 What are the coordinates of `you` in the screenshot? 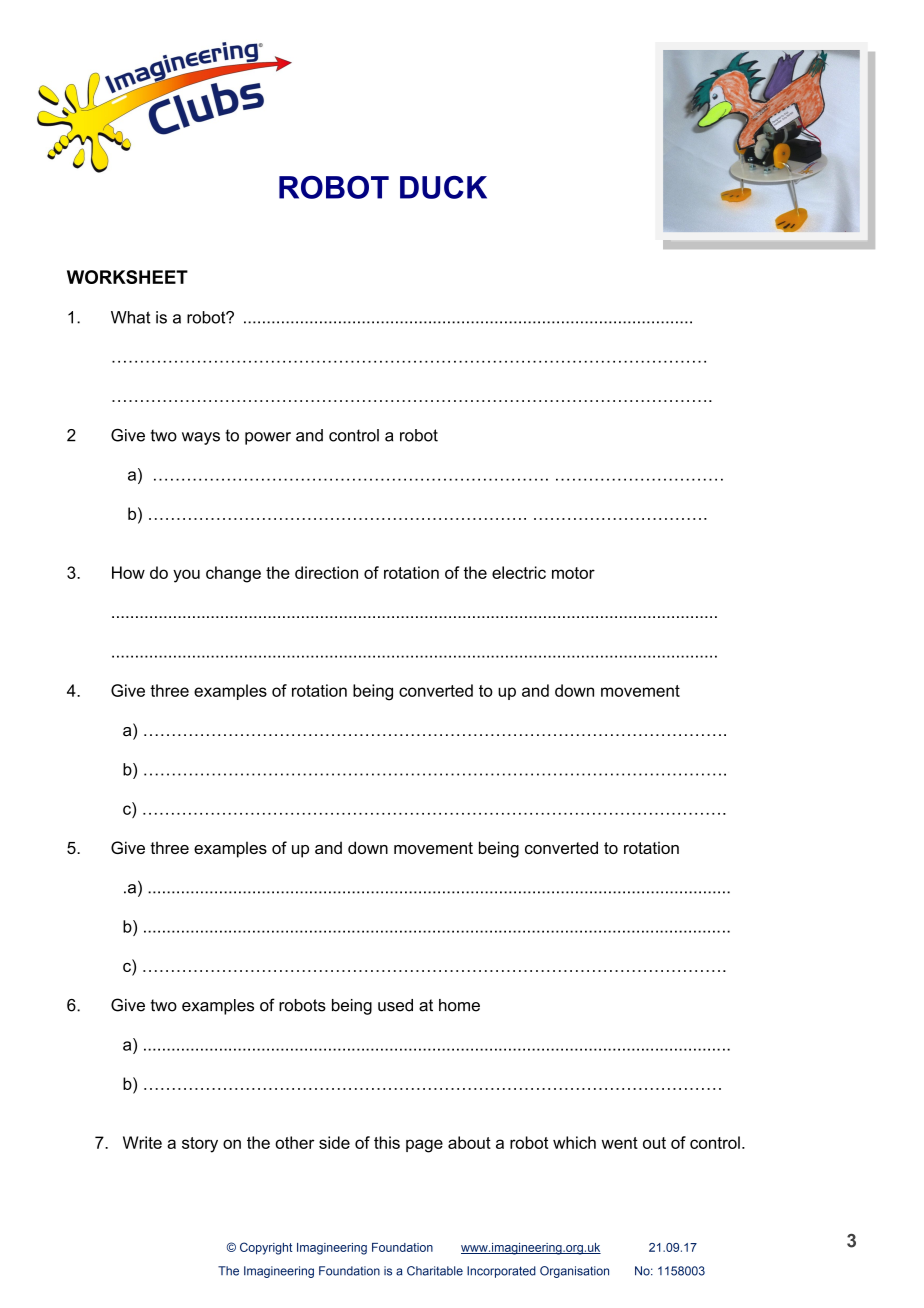 It's located at (186, 576).
